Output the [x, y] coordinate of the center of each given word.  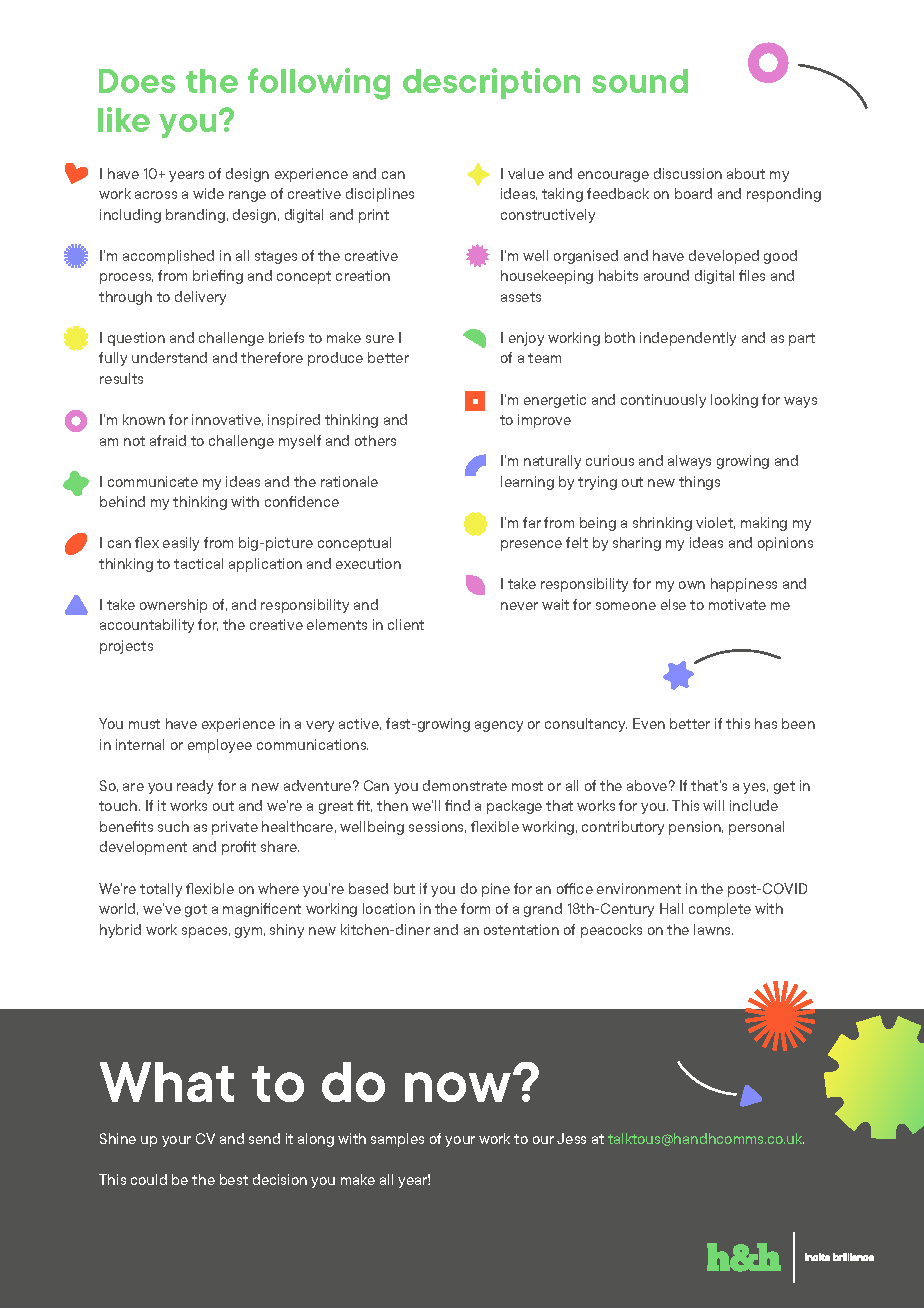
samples [397, 1140]
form [475, 908]
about [746, 173]
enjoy [526, 339]
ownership [173, 606]
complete [720, 910]
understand [169, 357]
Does [137, 81]
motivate [737, 604]
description [491, 83]
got [196, 910]
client [406, 624]
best [234, 1179]
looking [734, 401]
